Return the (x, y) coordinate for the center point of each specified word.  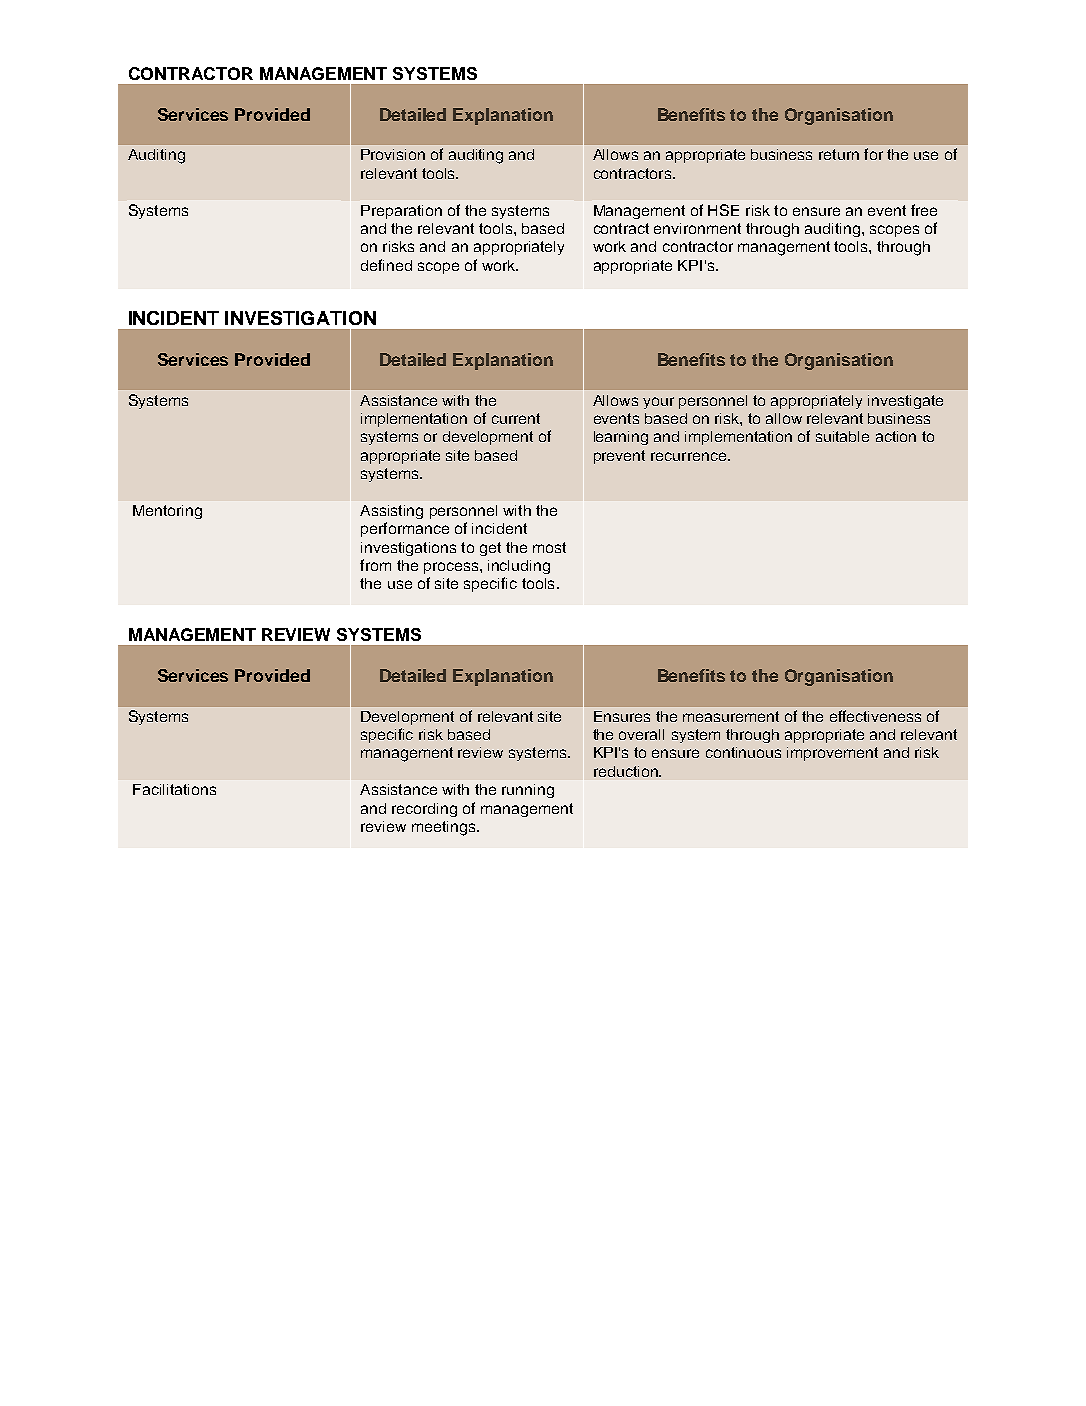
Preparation (401, 212)
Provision (393, 154)
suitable (842, 436)
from (375, 565)
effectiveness (875, 716)
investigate (905, 402)
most (549, 547)
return (839, 154)
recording (424, 810)
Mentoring (167, 512)
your (658, 403)
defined (386, 265)
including (519, 567)
